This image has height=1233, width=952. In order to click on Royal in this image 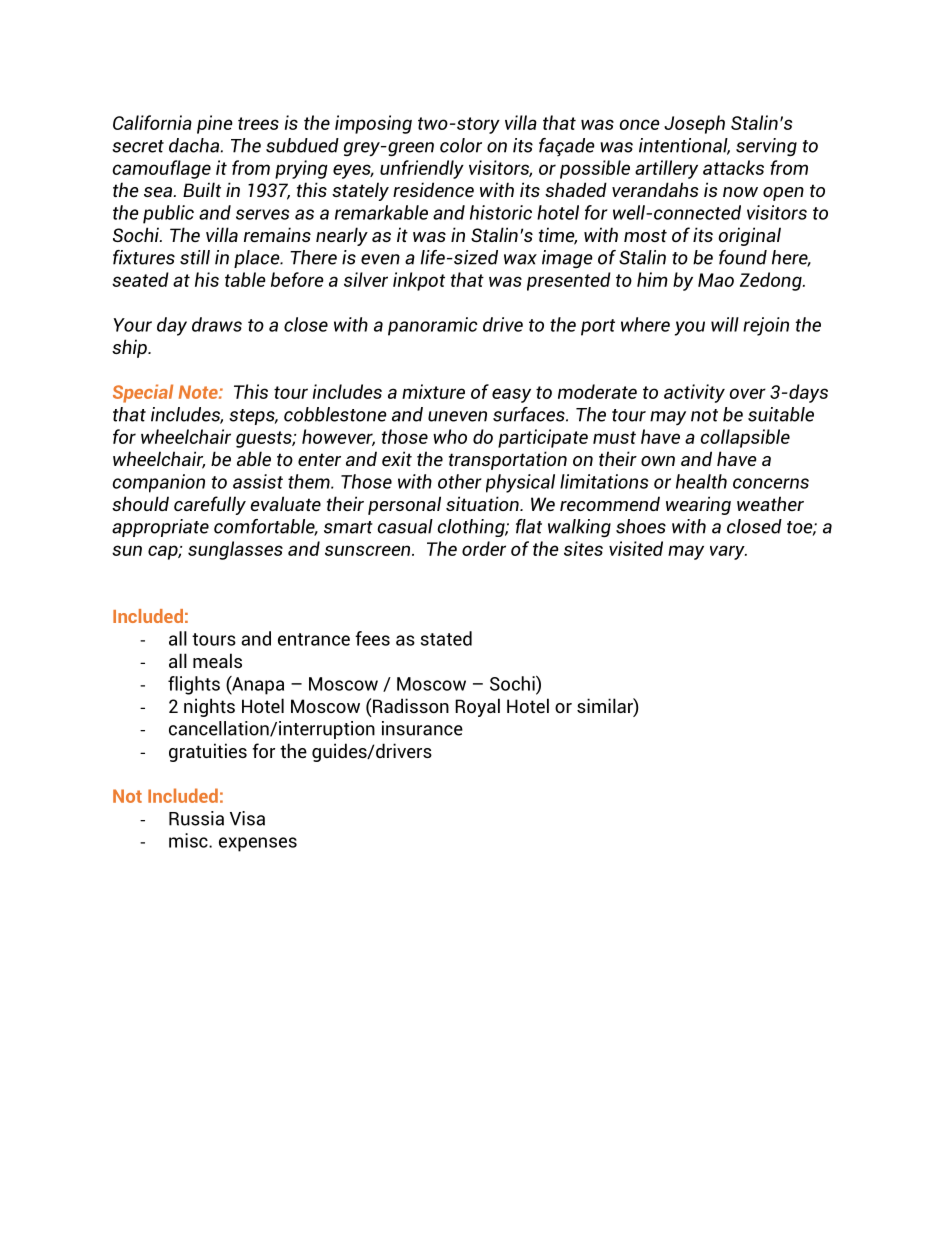, I will do `click(477, 707)`.
